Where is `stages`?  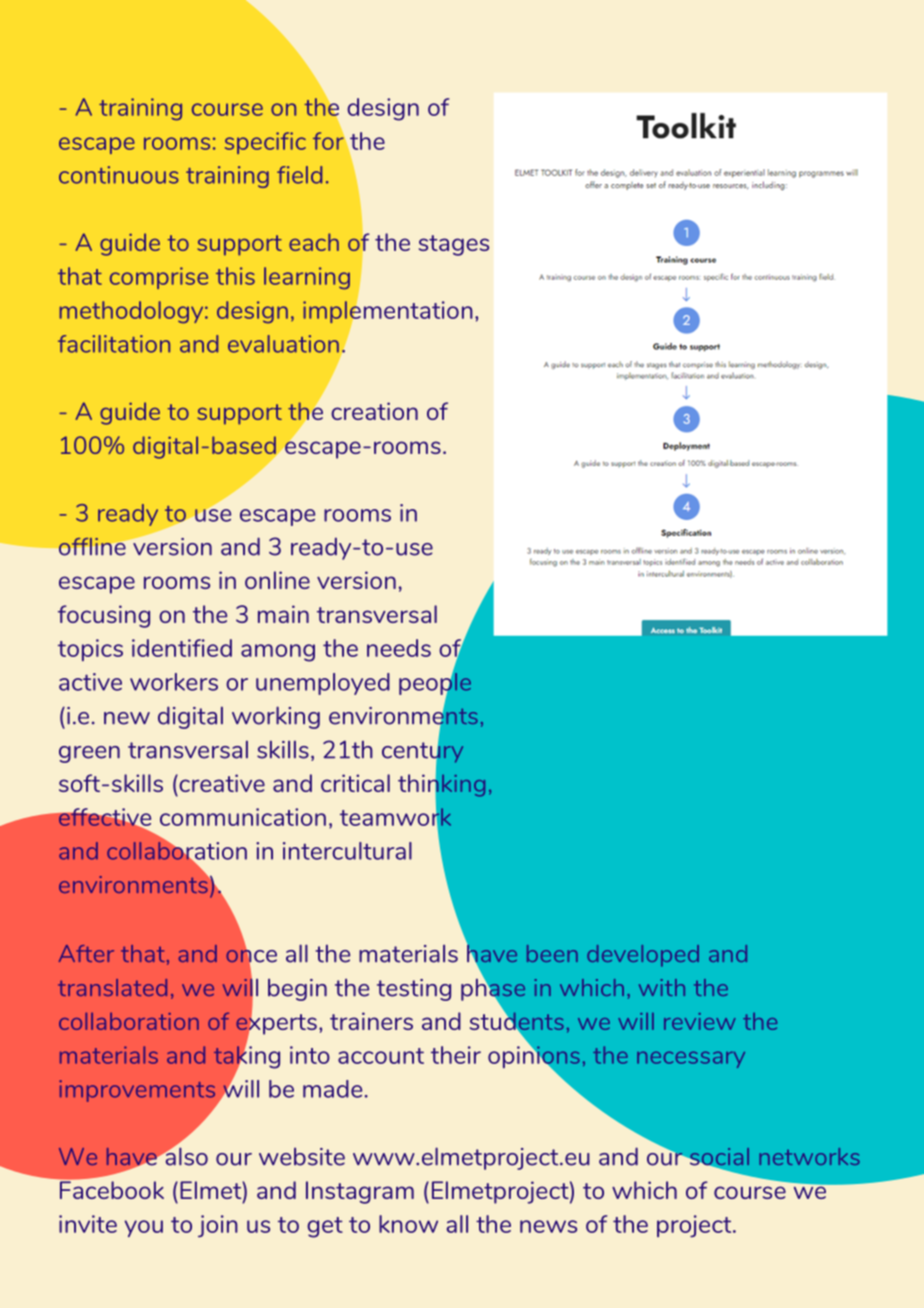
stages is located at coordinates (454, 245).
